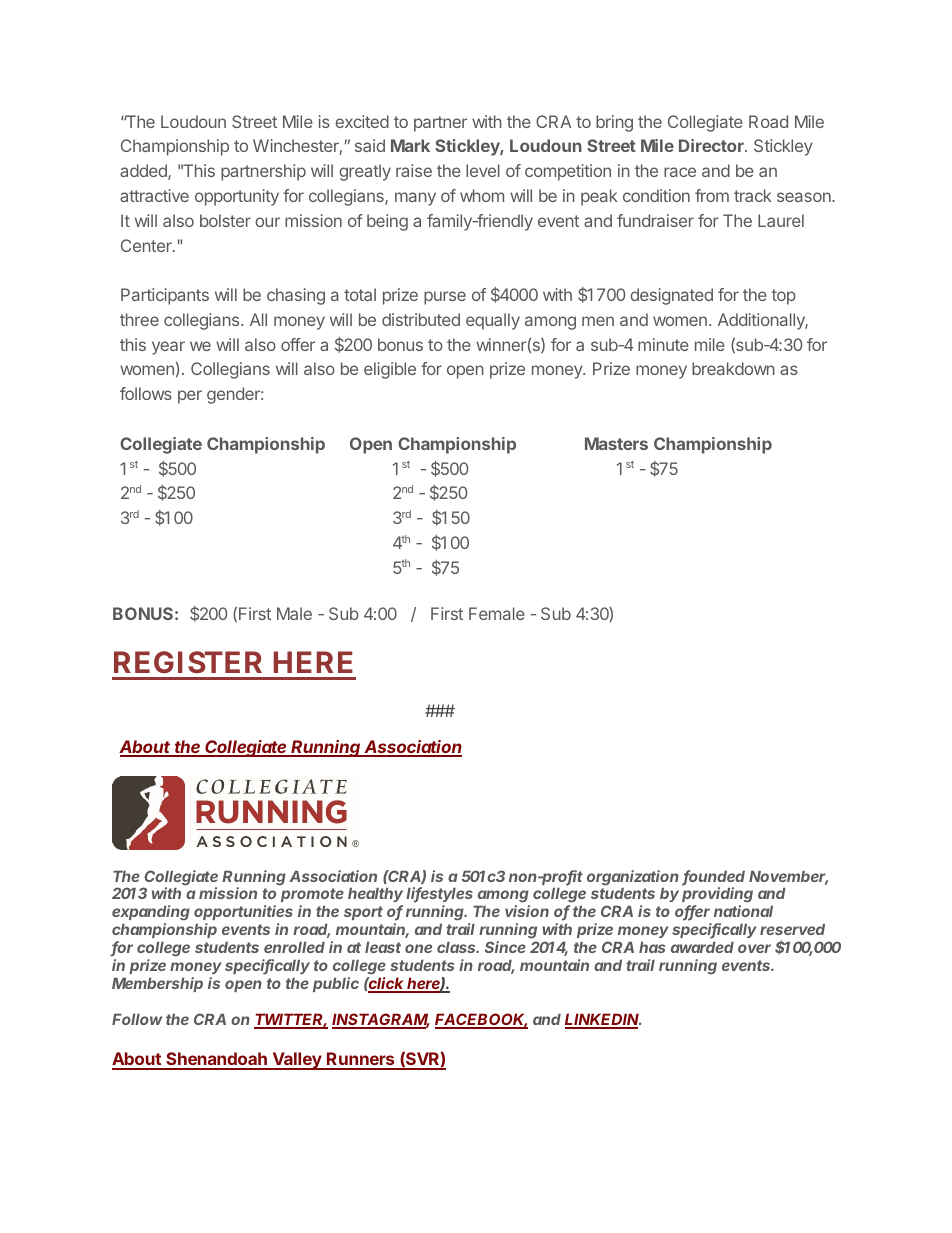  Describe the element at coordinates (702, 947) in the screenshot. I see `awarded` at that location.
